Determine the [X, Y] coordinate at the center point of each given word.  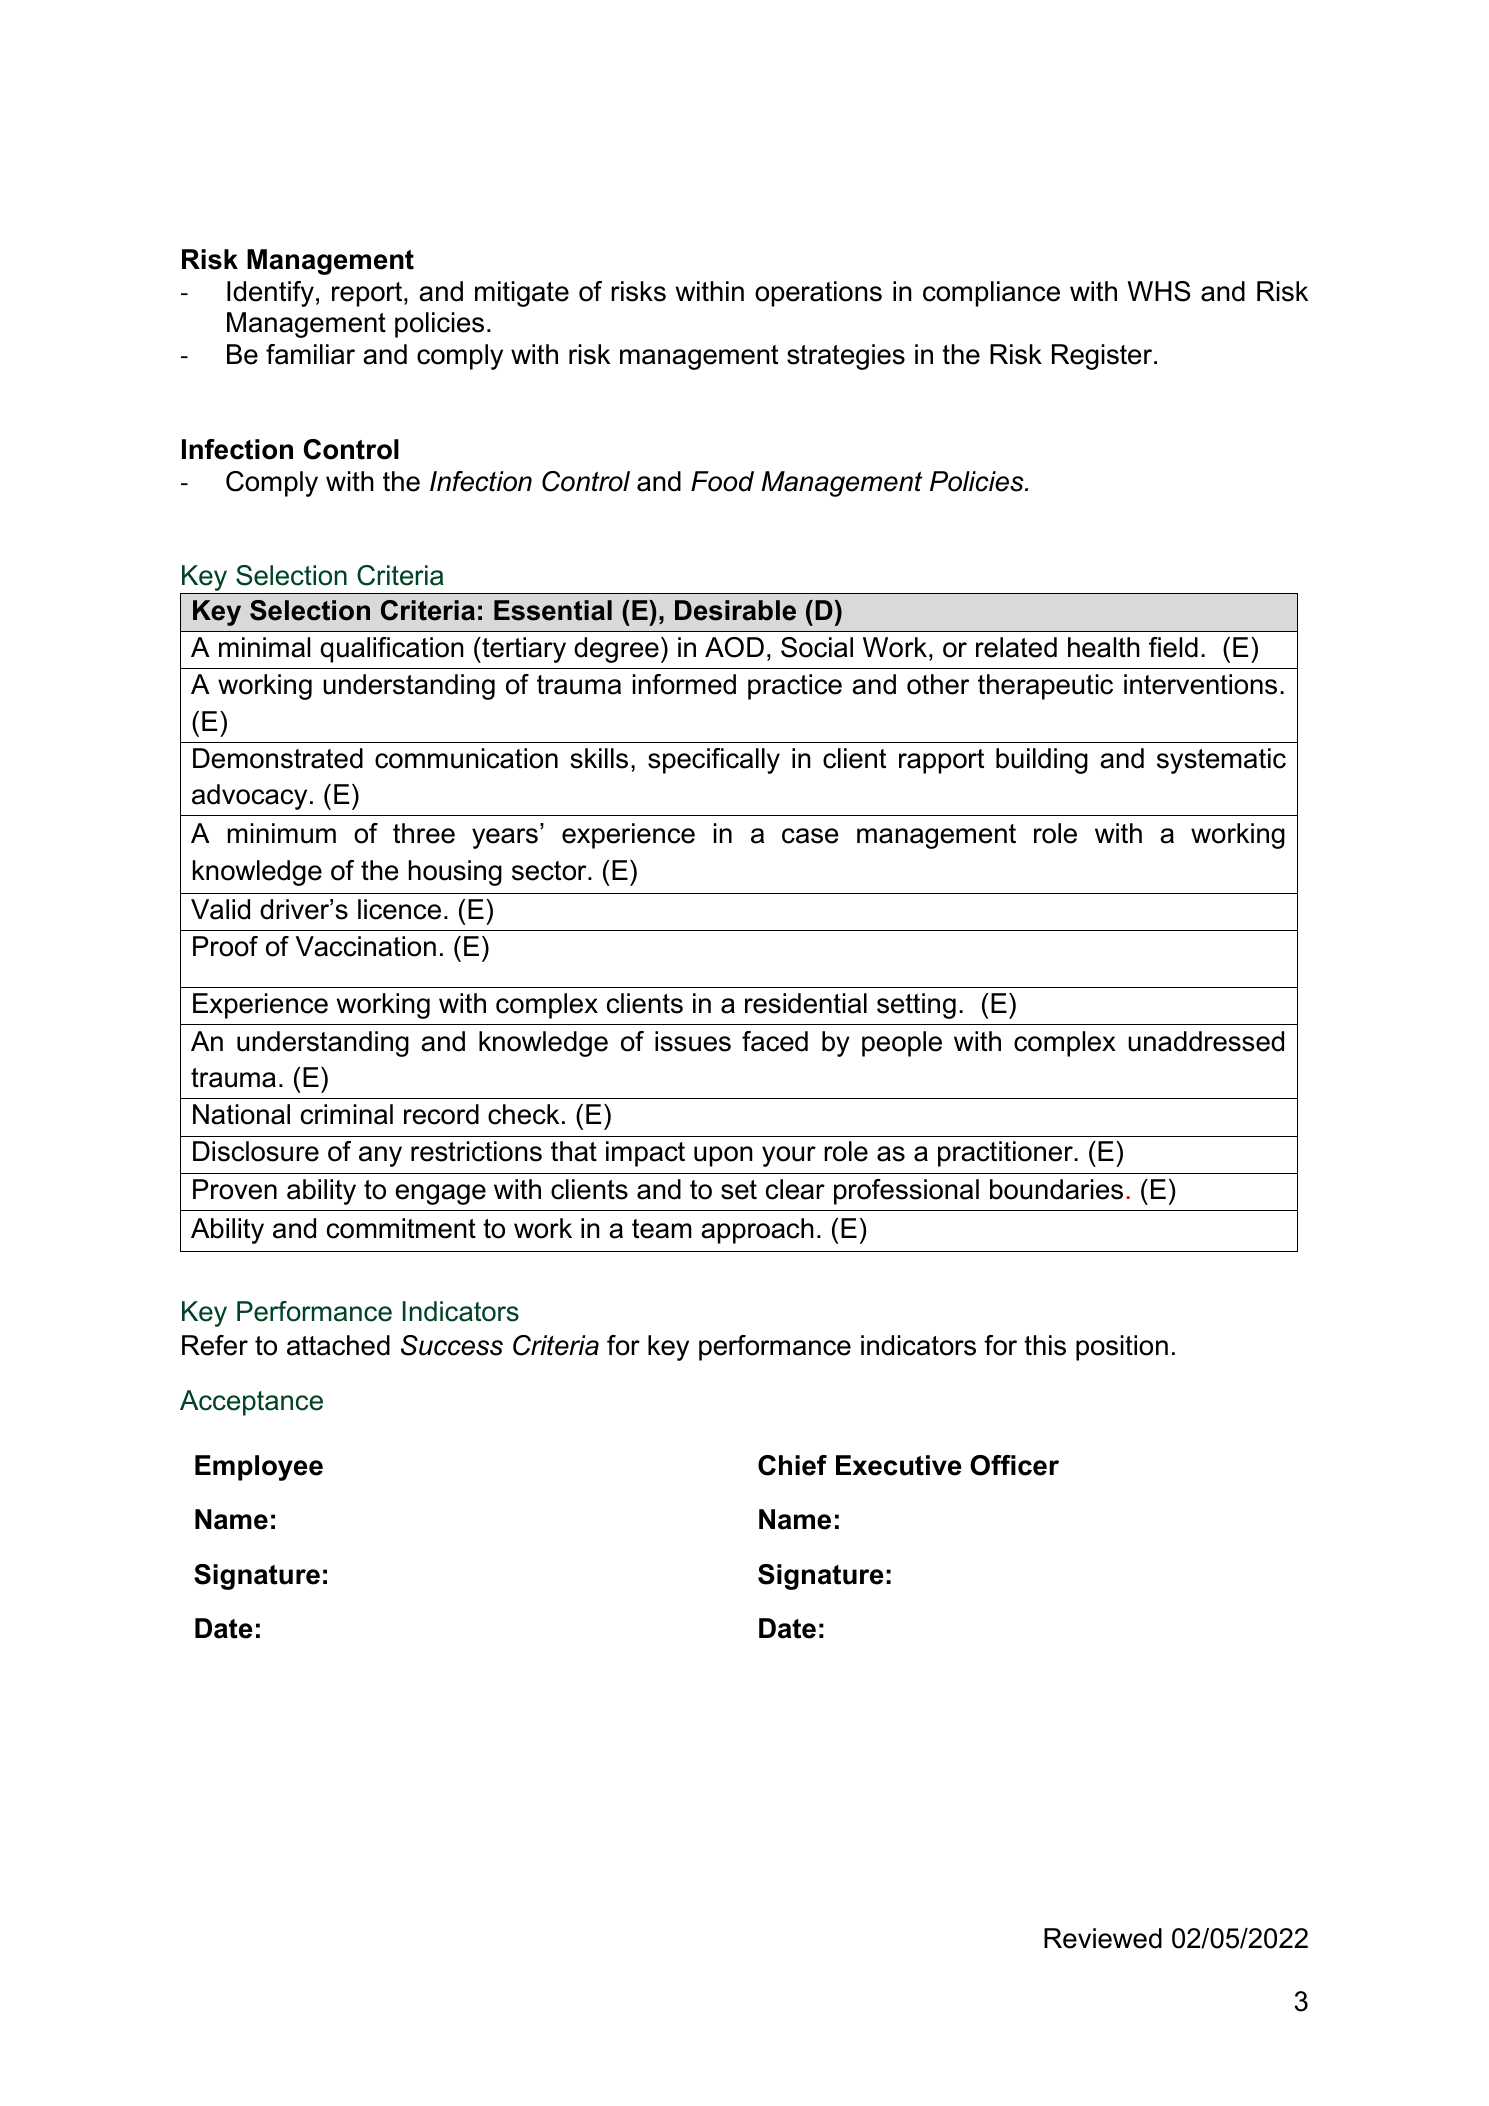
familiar [310, 354]
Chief [792, 1465]
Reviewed [1103, 1938]
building [1042, 761]
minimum [282, 833]
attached [338, 1345]
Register [1103, 357]
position [1122, 1348]
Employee [259, 1468]
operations [818, 294]
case [810, 836]
